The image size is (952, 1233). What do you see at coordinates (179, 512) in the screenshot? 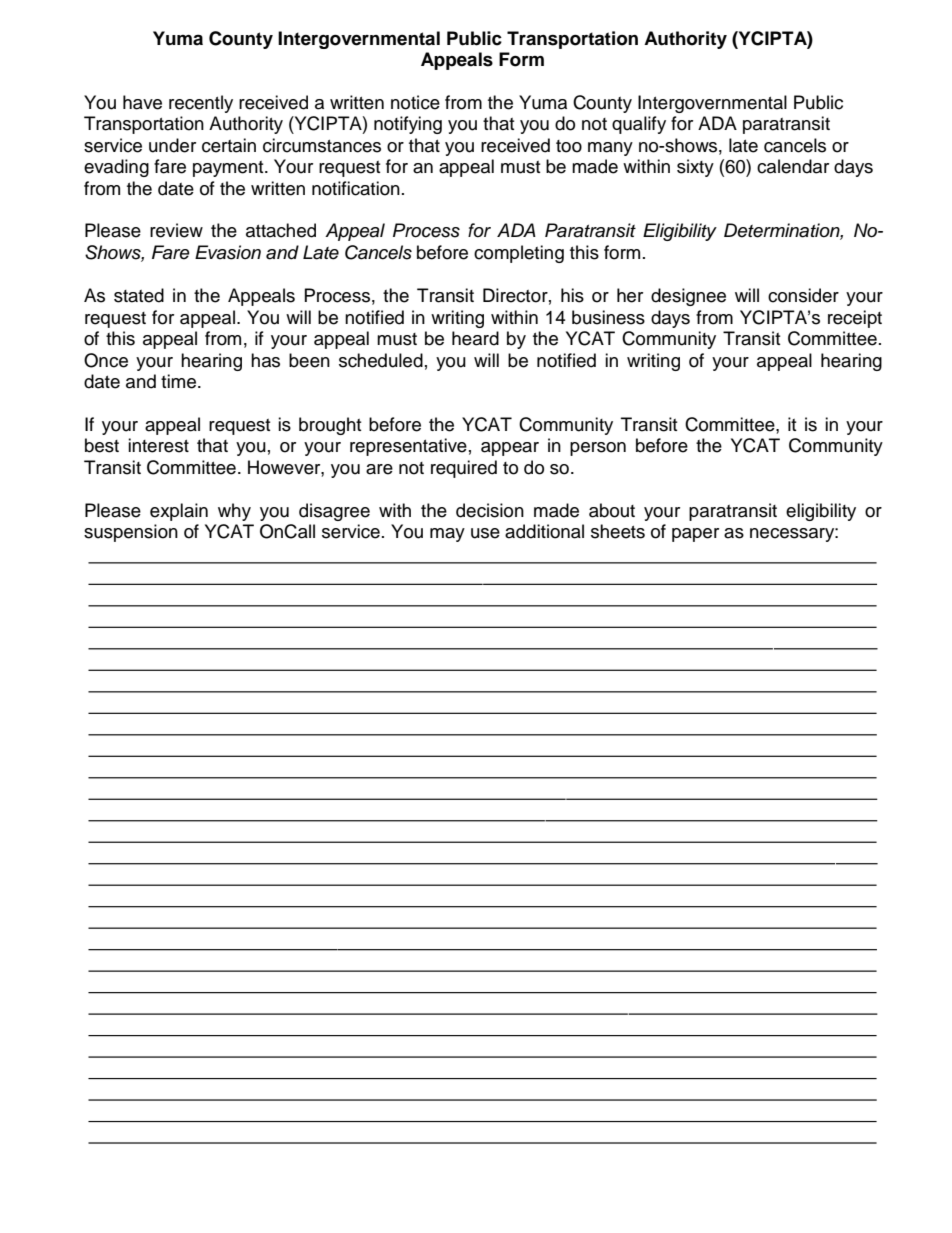
I see `explain` at bounding box center [179, 512].
